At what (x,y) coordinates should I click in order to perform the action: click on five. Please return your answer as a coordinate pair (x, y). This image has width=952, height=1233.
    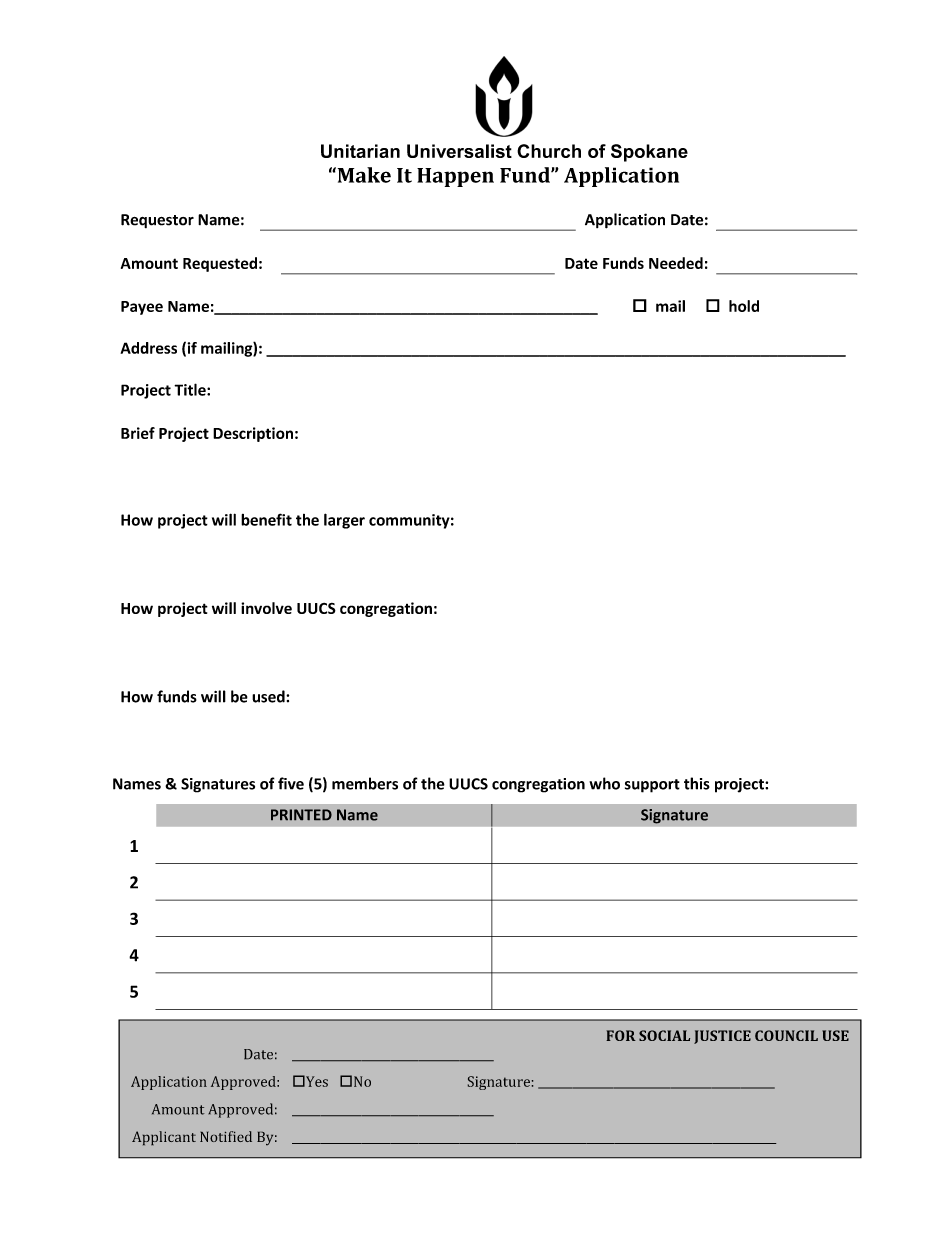
    Looking at the image, I should click on (291, 783).
